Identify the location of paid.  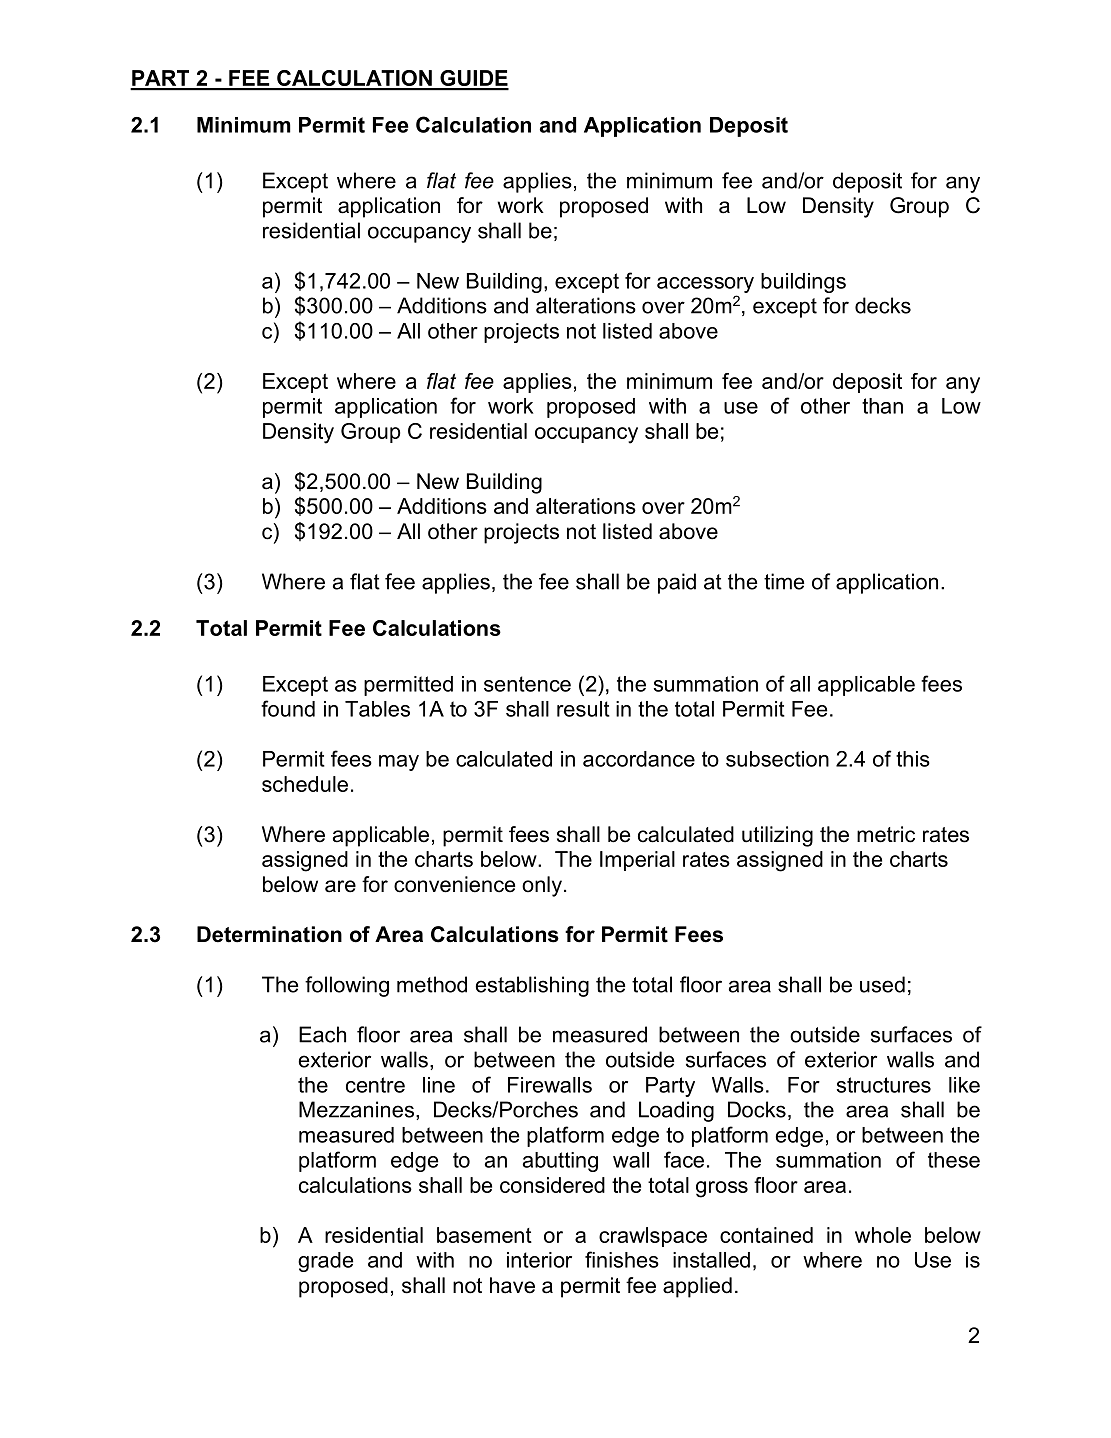
(677, 583).
